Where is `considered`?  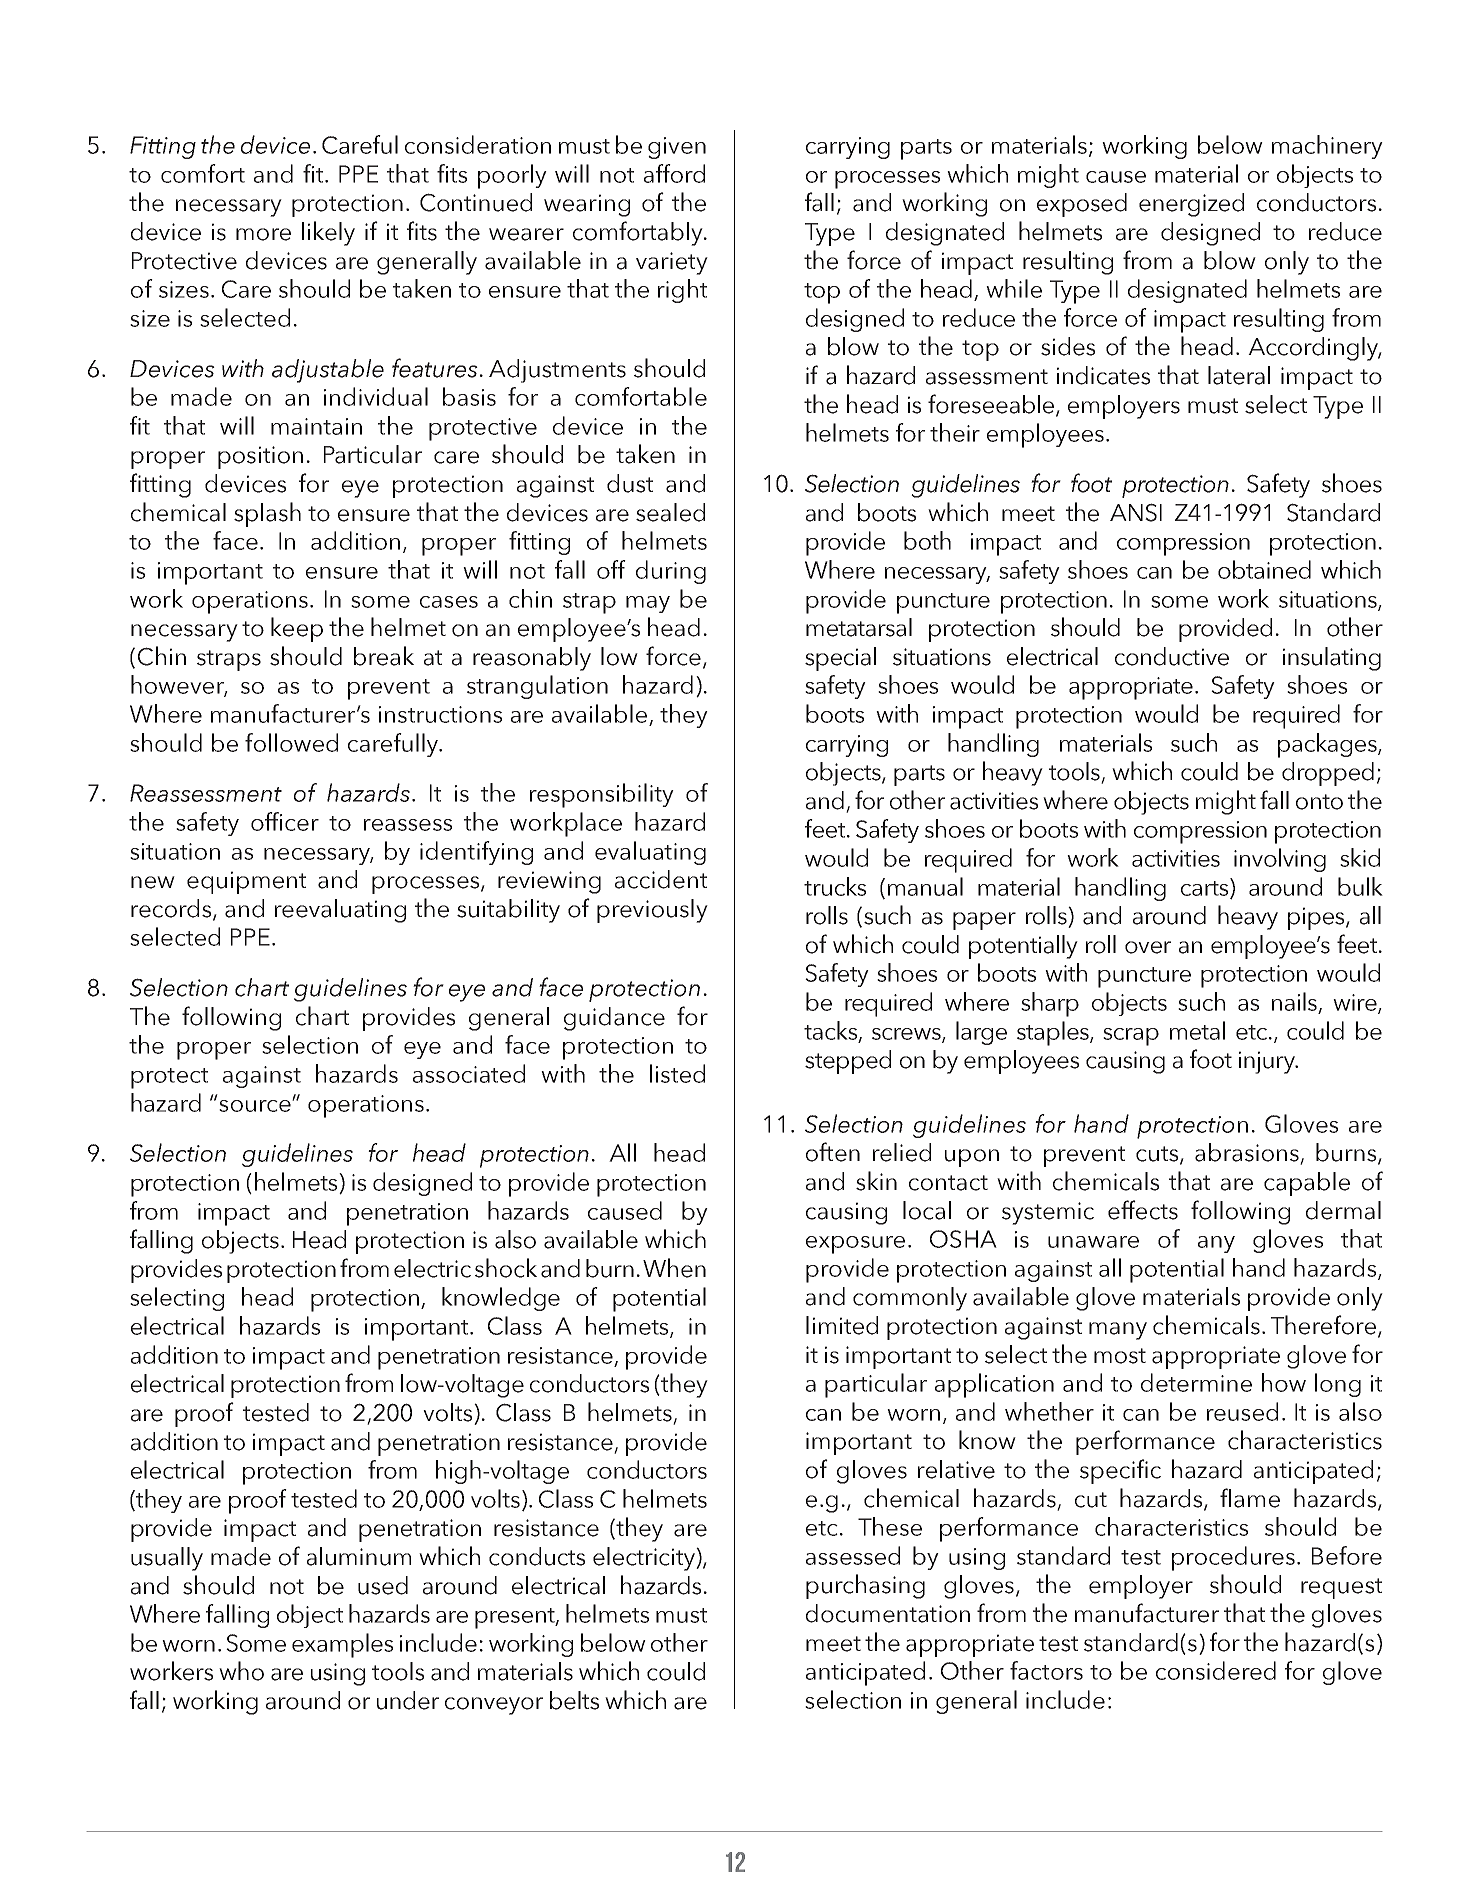
considered is located at coordinates (1216, 1670).
